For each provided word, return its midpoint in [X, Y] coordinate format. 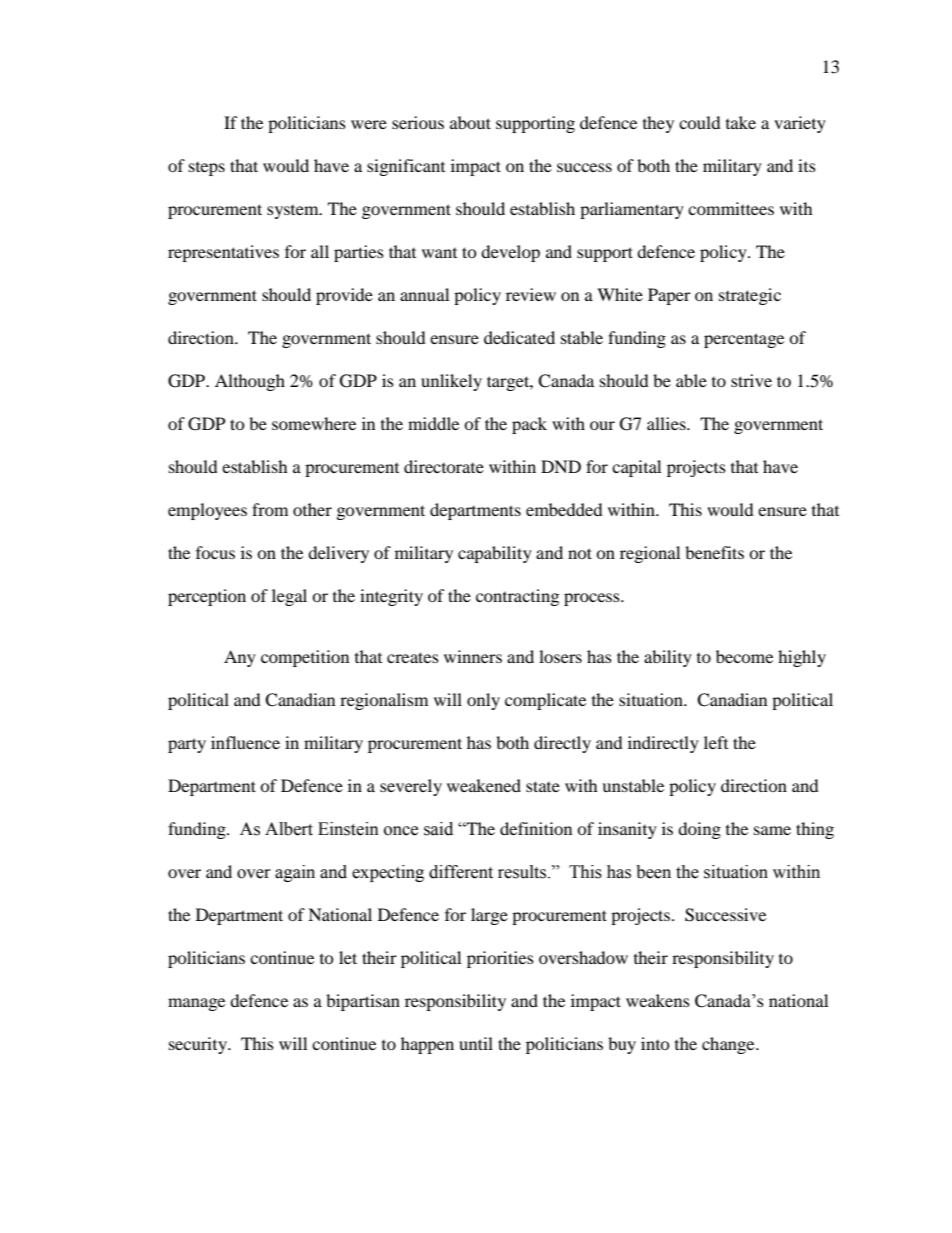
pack [529, 425]
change [729, 1045]
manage [196, 1004]
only [483, 701]
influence [245, 742]
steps [207, 169]
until [476, 1043]
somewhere [314, 423]
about [470, 122]
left [716, 742]
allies [667, 423]
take [741, 122]
